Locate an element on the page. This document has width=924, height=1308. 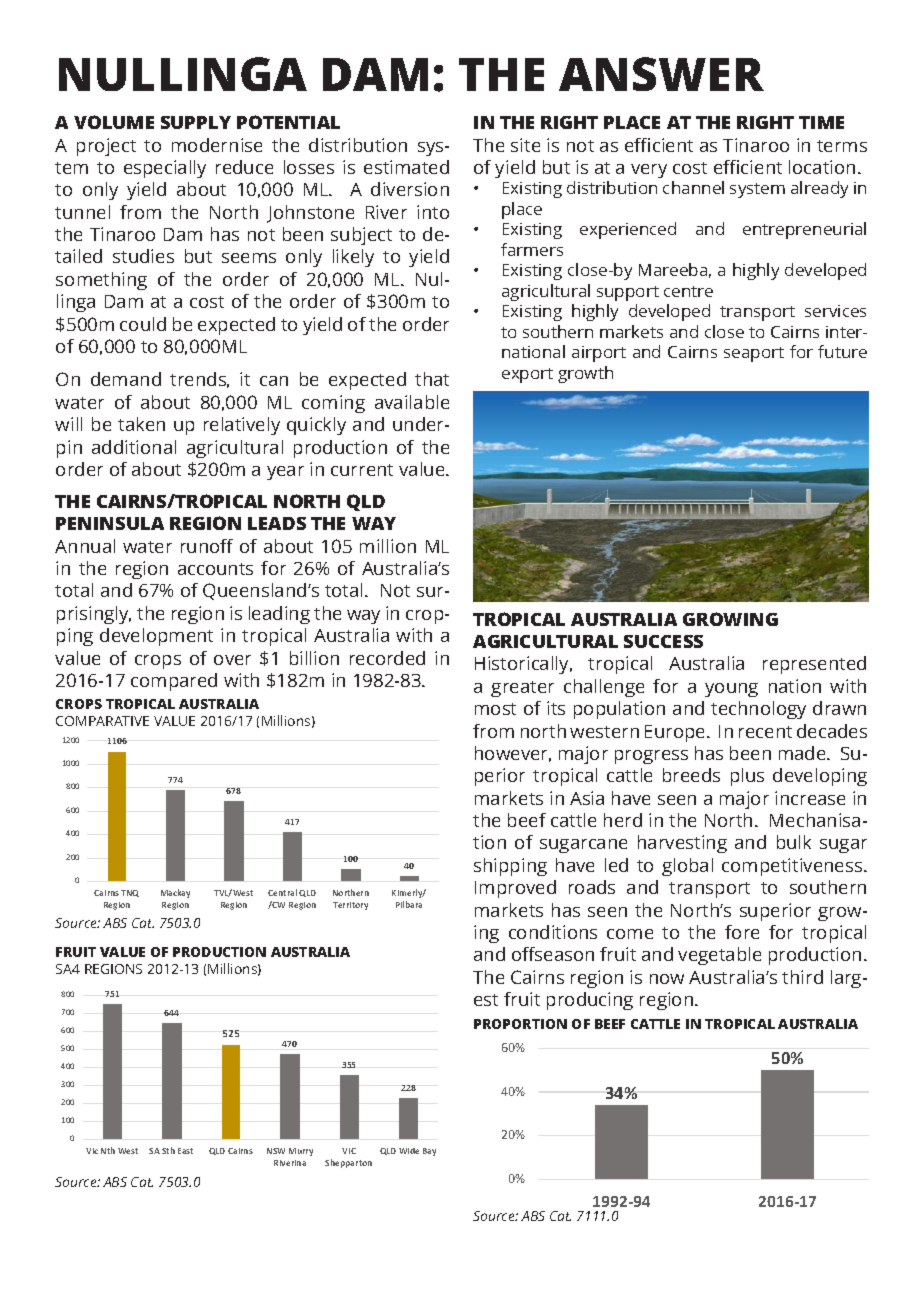
SUPPLY is located at coordinates (196, 122).
